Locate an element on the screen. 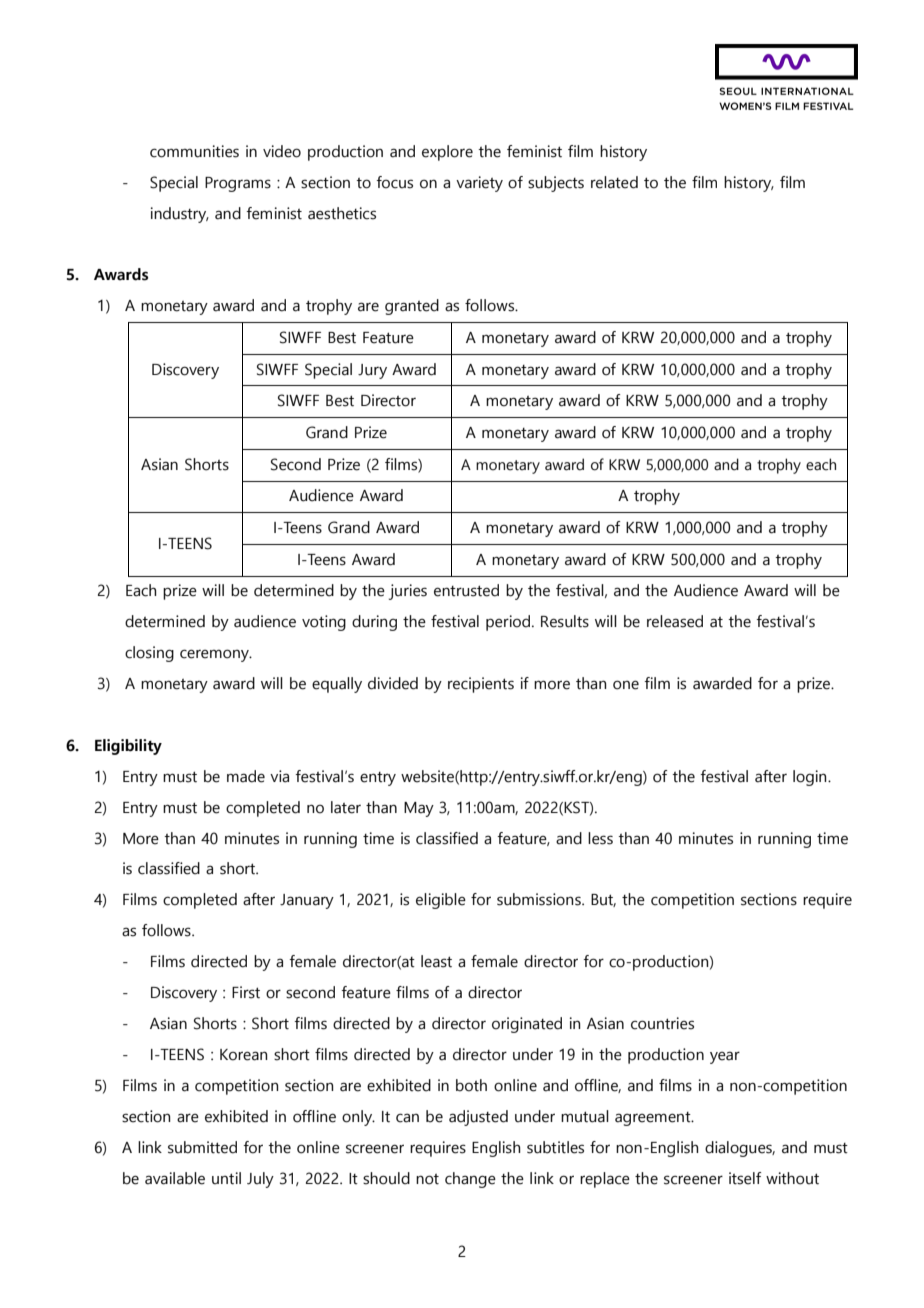 Image resolution: width=924 pixels, height=1308 pixels. released is located at coordinates (675, 621).
